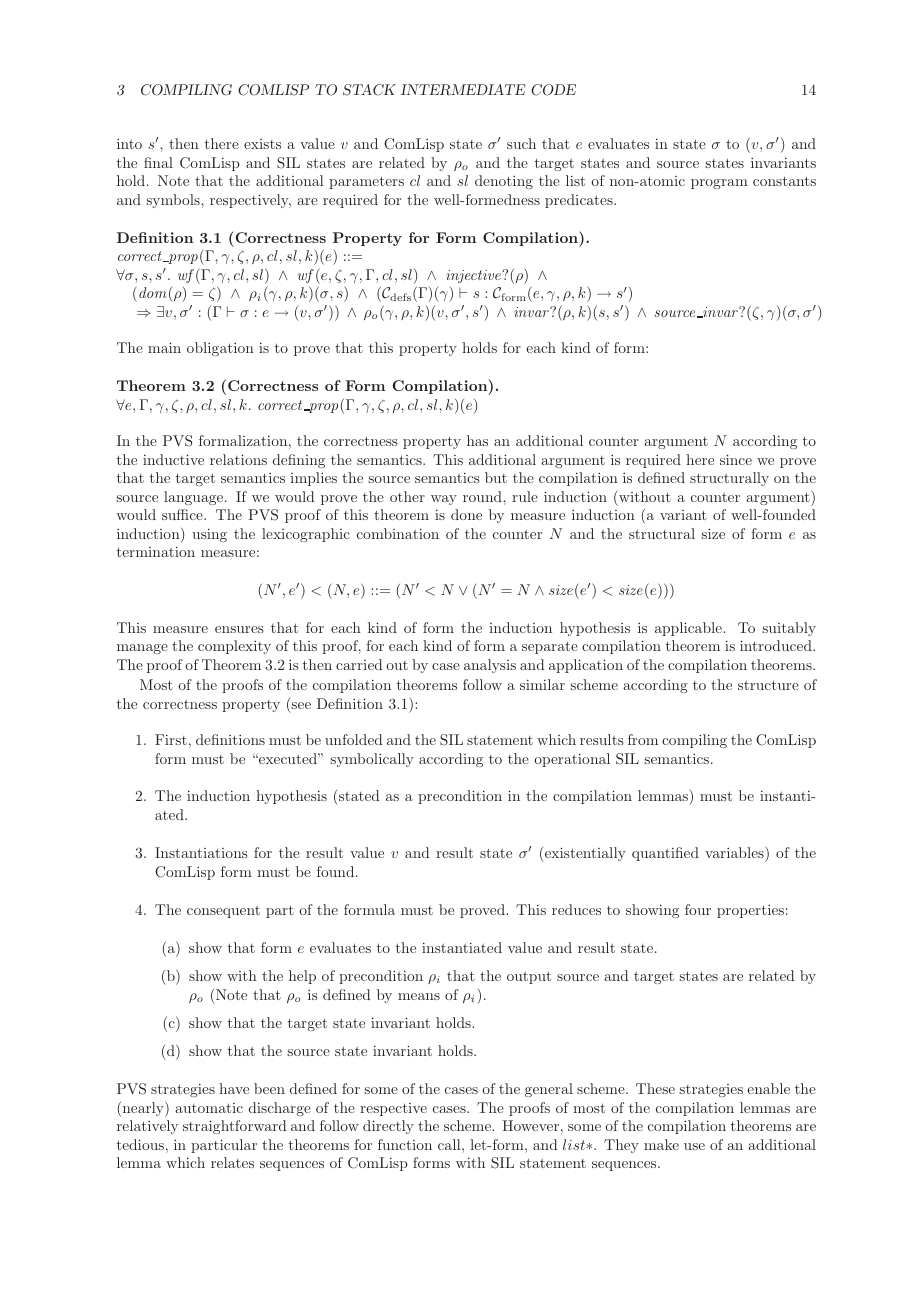  What do you see at coordinates (477, 440) in the screenshot?
I see `has` at bounding box center [477, 440].
